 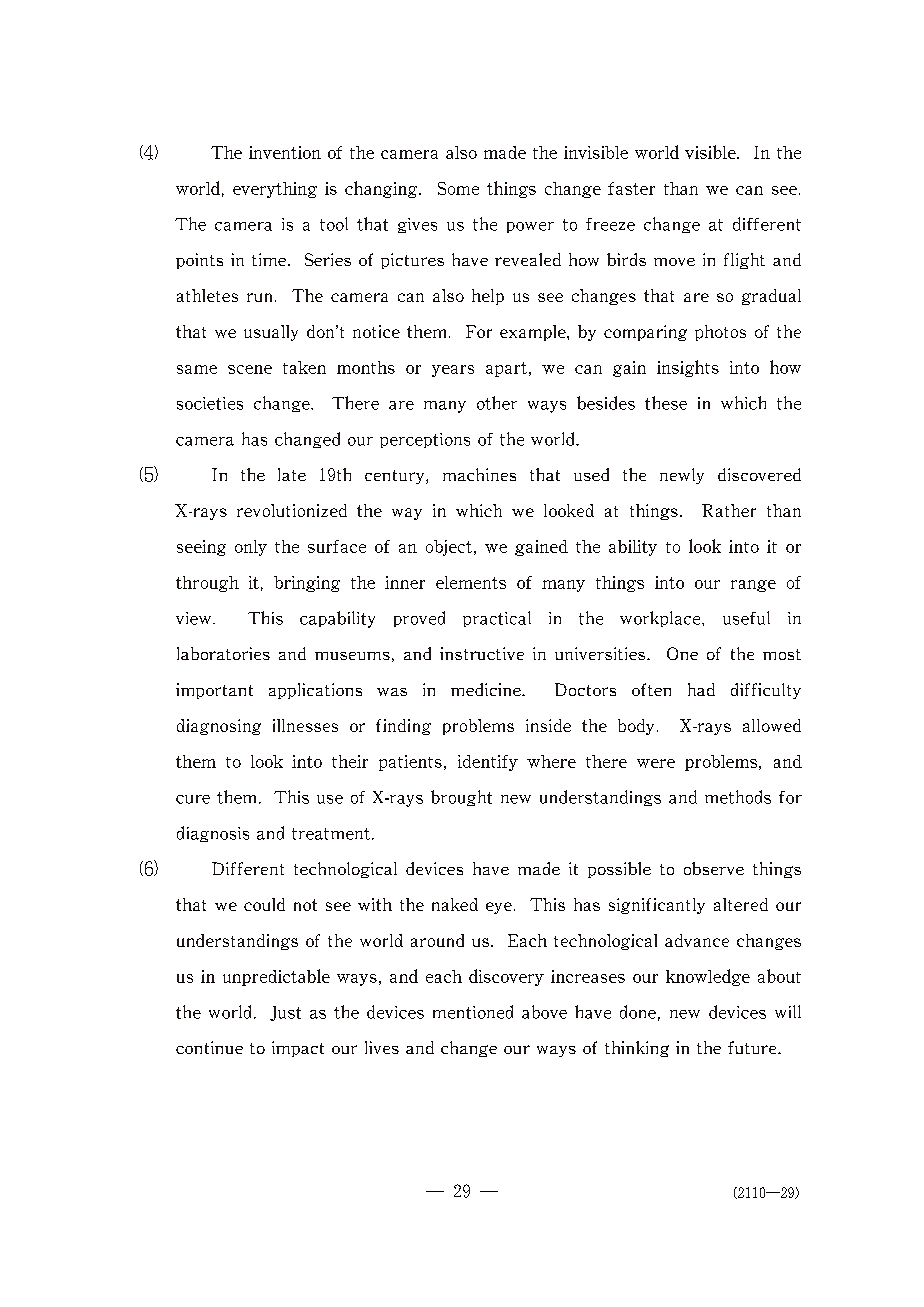 What do you see at coordinates (307, 584) in the screenshot?
I see `bringing` at bounding box center [307, 584].
